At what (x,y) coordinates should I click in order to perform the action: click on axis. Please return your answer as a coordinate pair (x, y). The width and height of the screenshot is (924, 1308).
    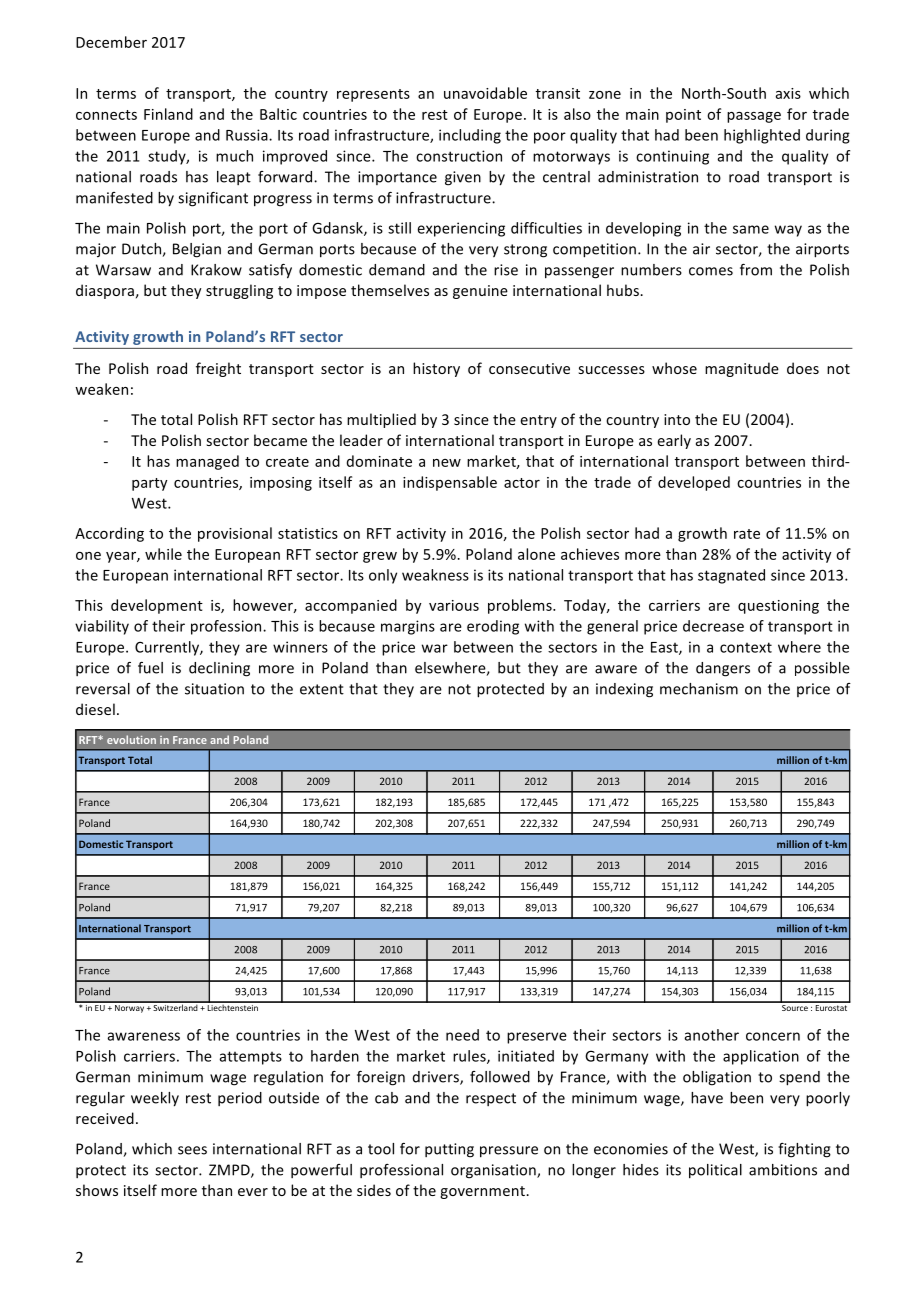
    Looking at the image, I should click on (788, 93).
